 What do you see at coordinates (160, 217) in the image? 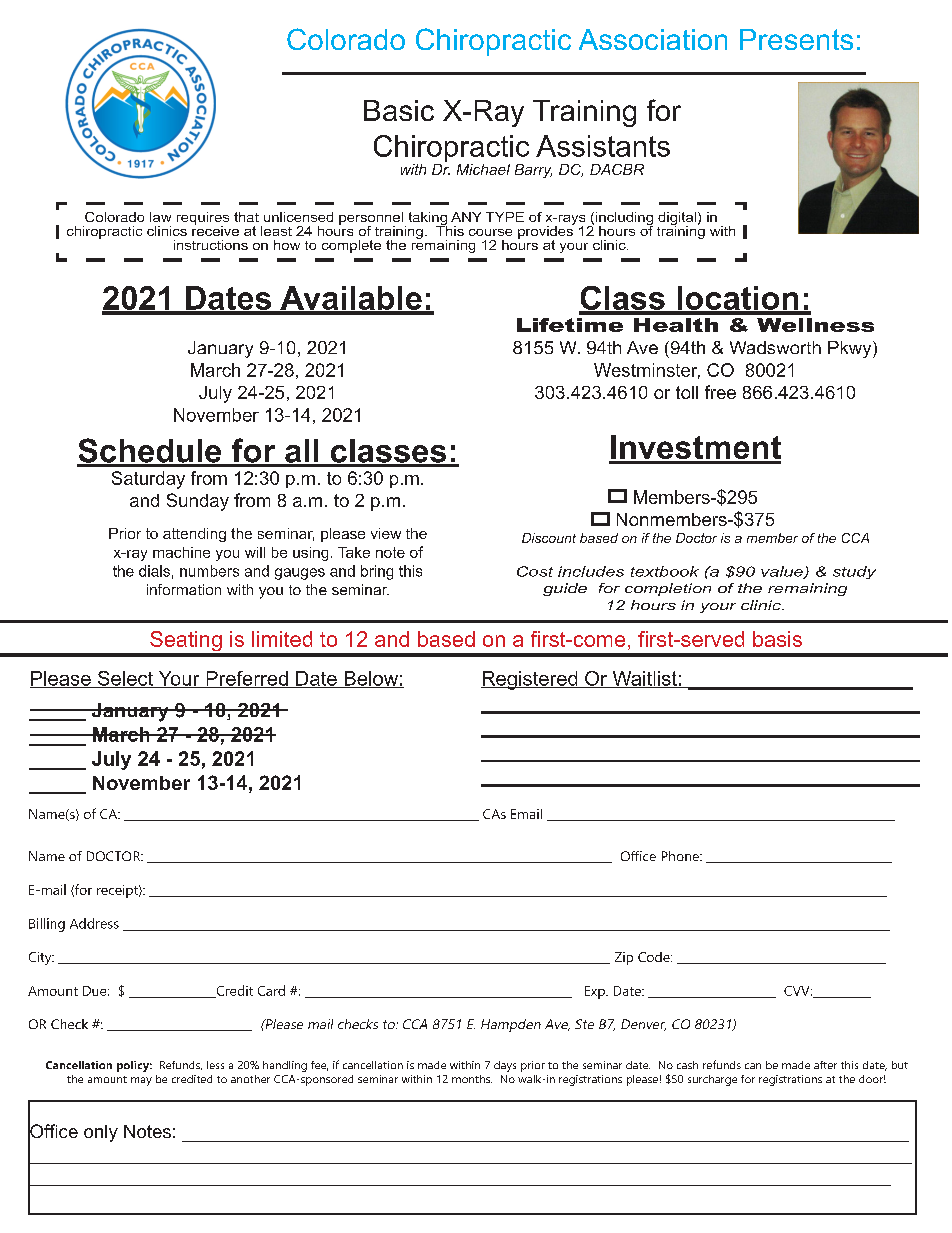
I see `law` at bounding box center [160, 217].
